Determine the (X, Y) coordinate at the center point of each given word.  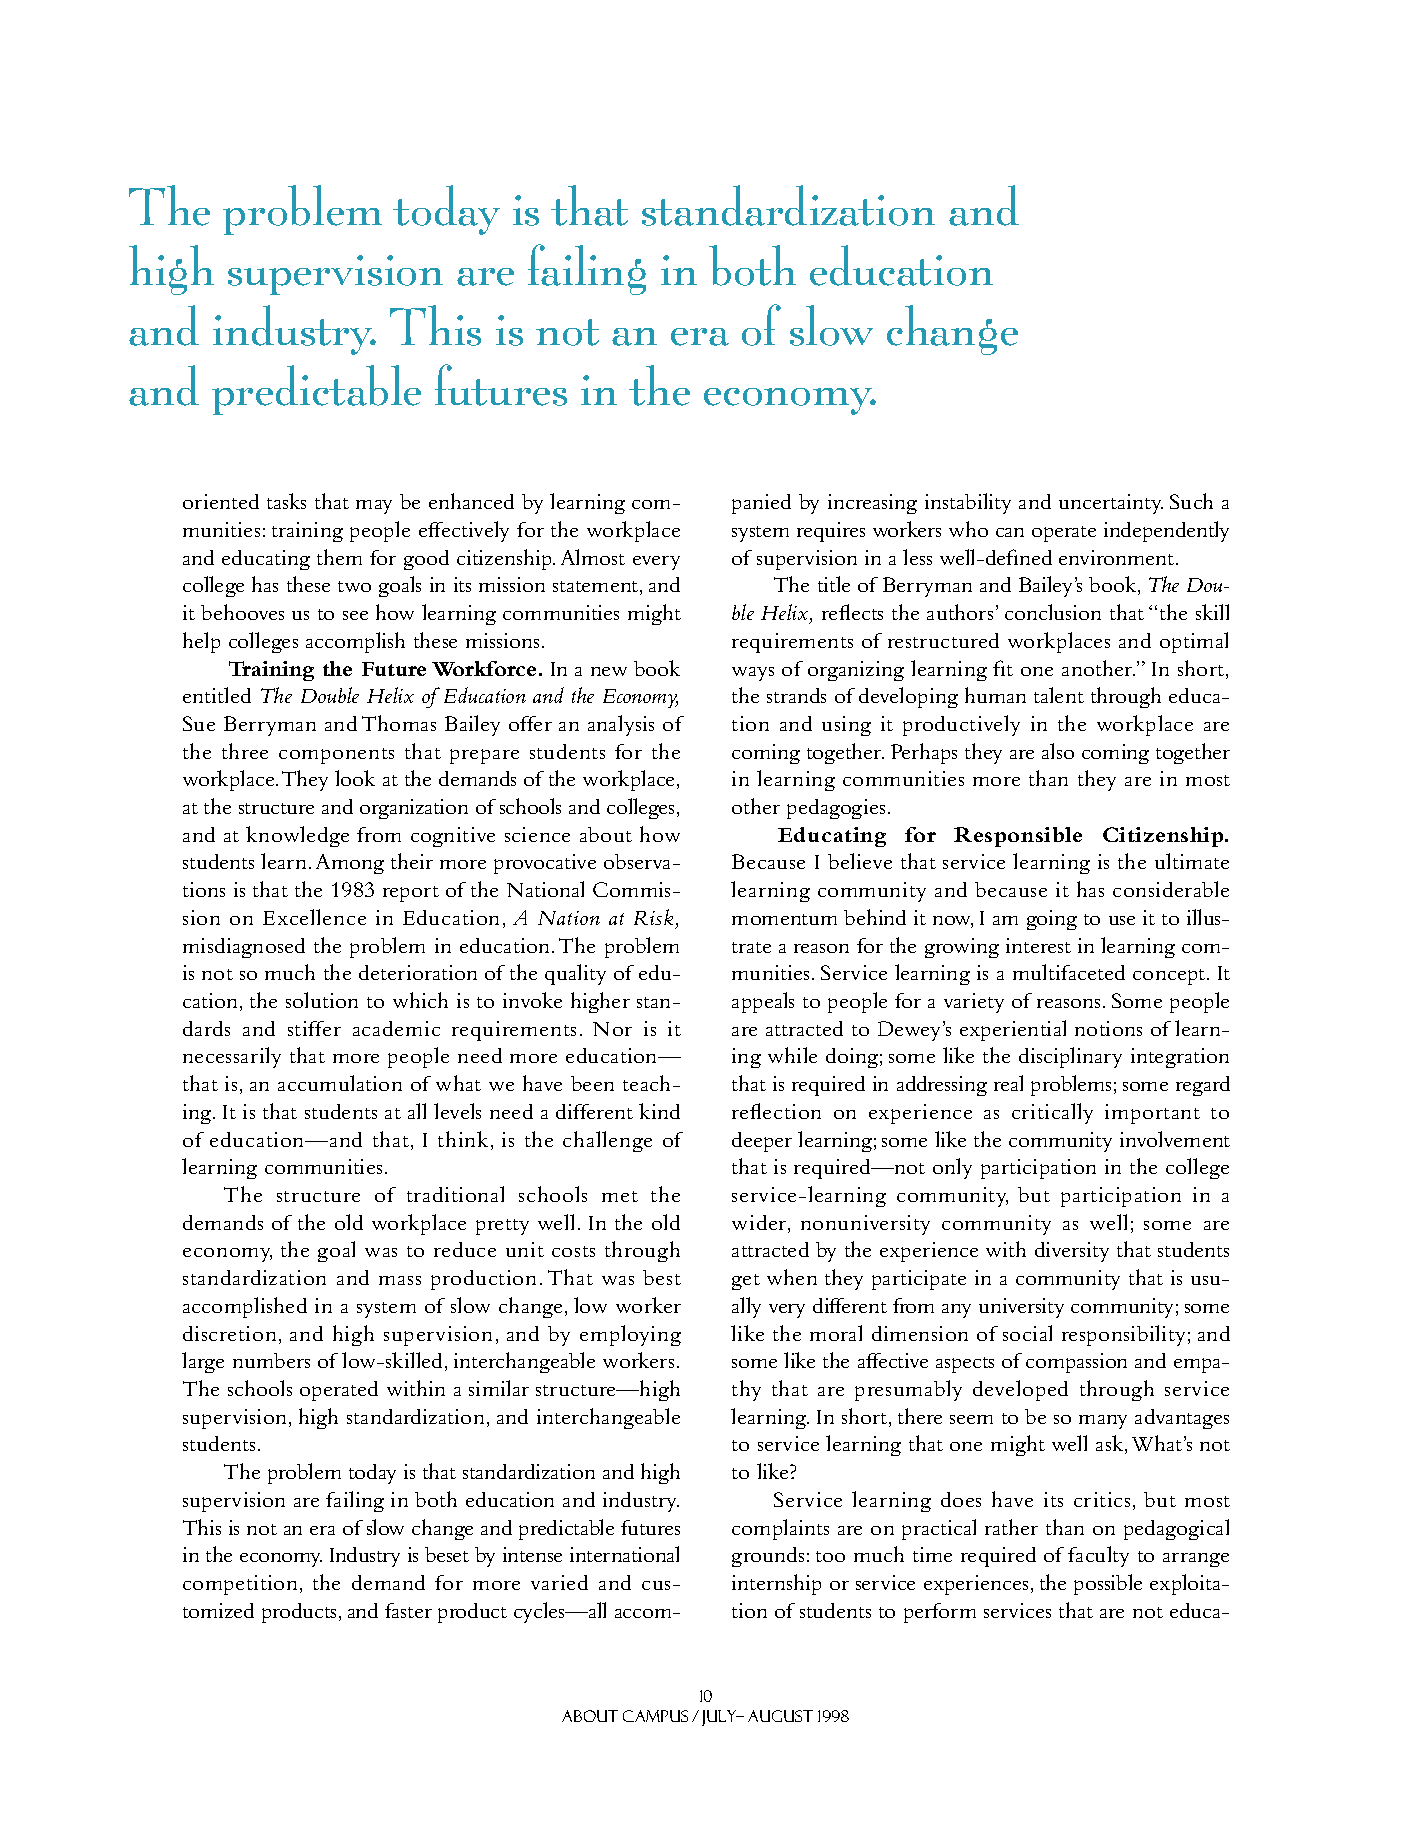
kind (659, 1111)
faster (408, 1610)
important (1152, 1114)
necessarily (232, 1057)
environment (1116, 557)
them (339, 557)
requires (831, 532)
